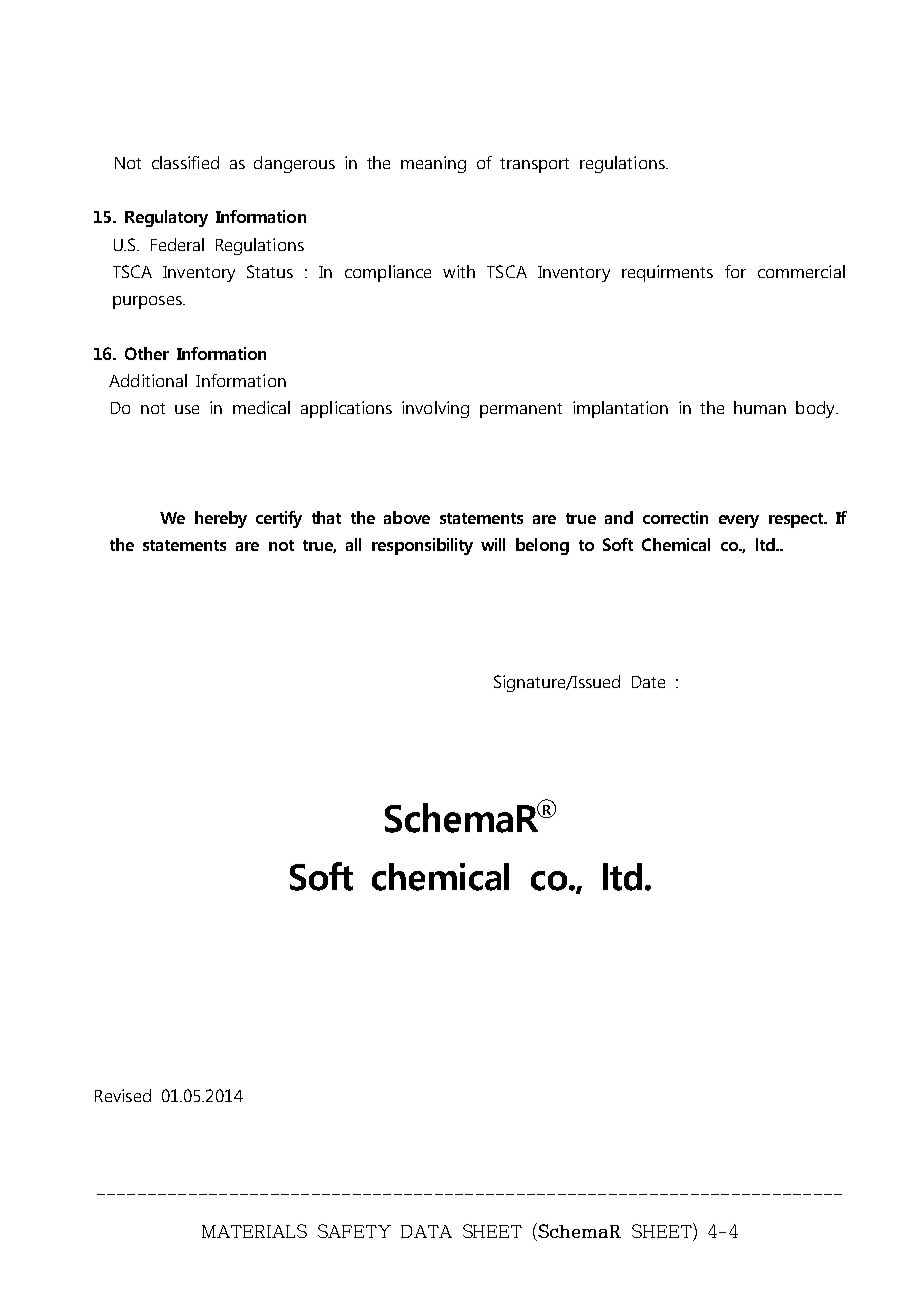 This image has height=1307, width=924. I want to click on hereby, so click(221, 519).
